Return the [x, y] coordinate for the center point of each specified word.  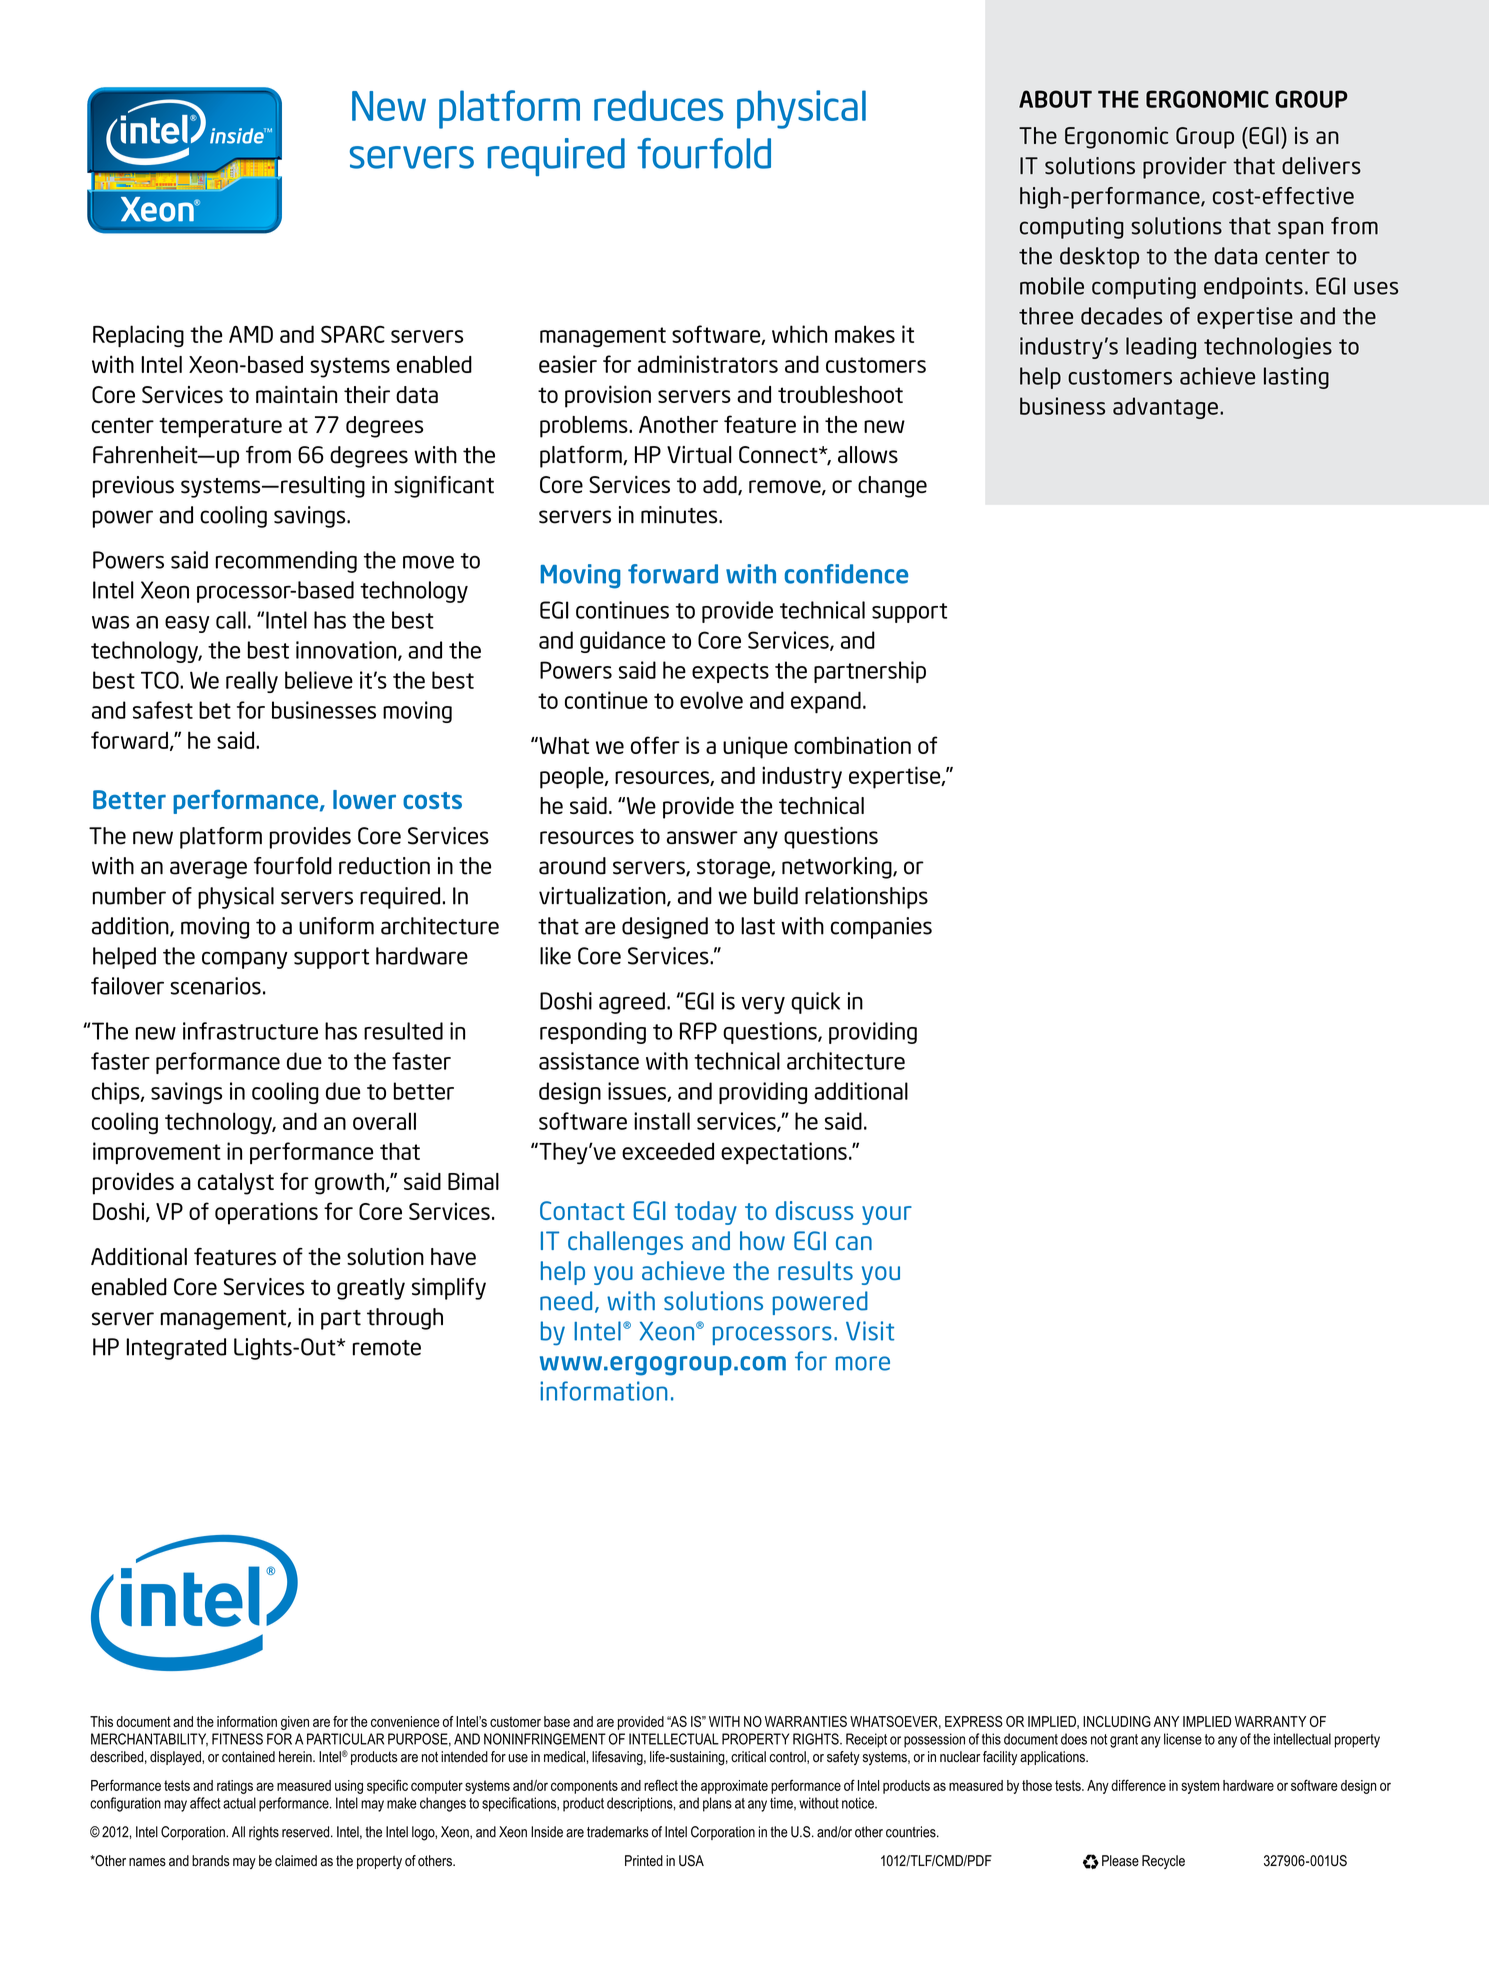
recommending [286, 562]
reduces [658, 105]
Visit [870, 1331]
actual [239, 1803]
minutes [680, 515]
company [245, 960]
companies [881, 928]
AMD [251, 334]
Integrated [176, 1349]
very [763, 1005]
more [863, 1363]
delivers [1321, 166]
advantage [1165, 408]
